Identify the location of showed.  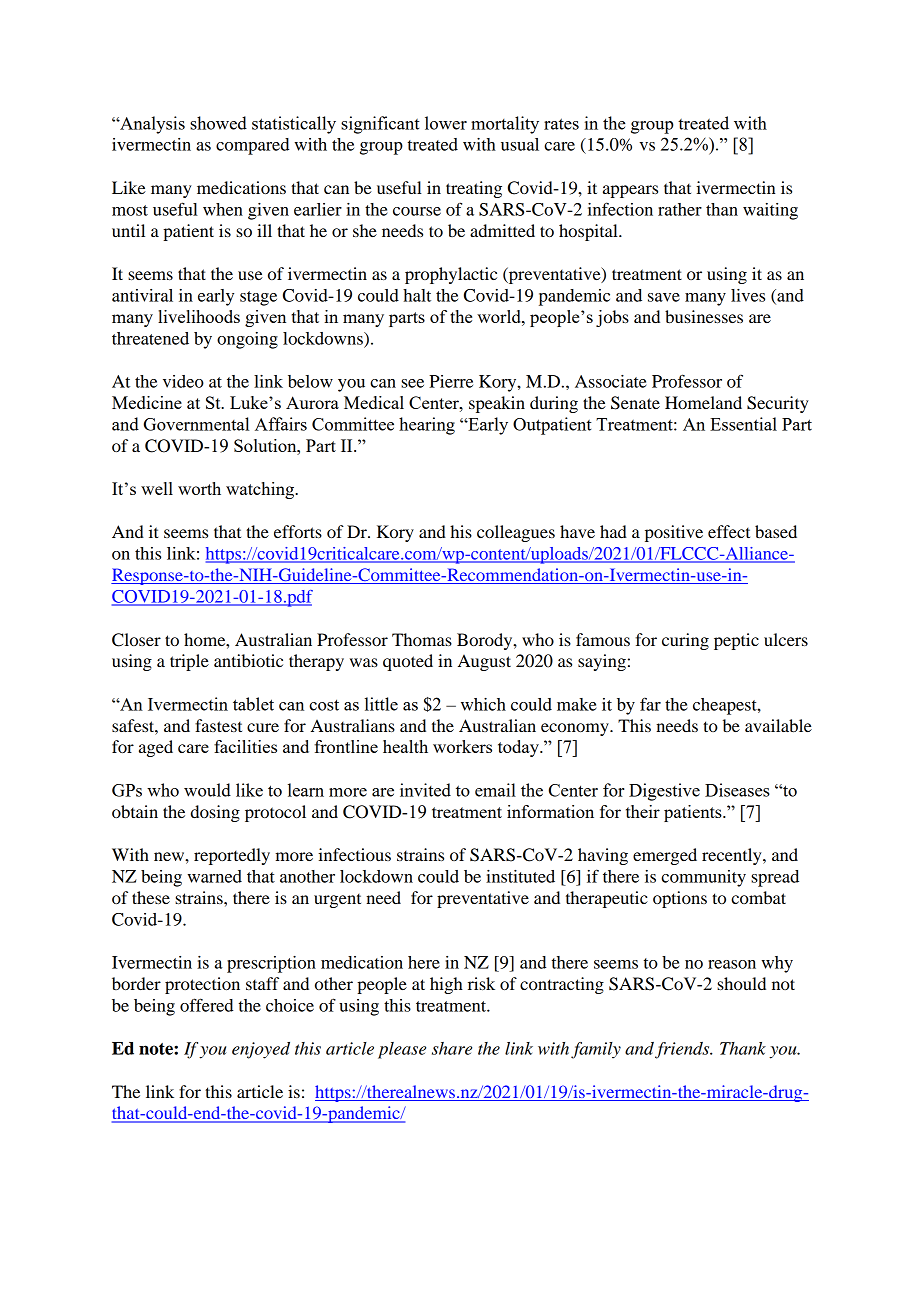
(218, 123).
